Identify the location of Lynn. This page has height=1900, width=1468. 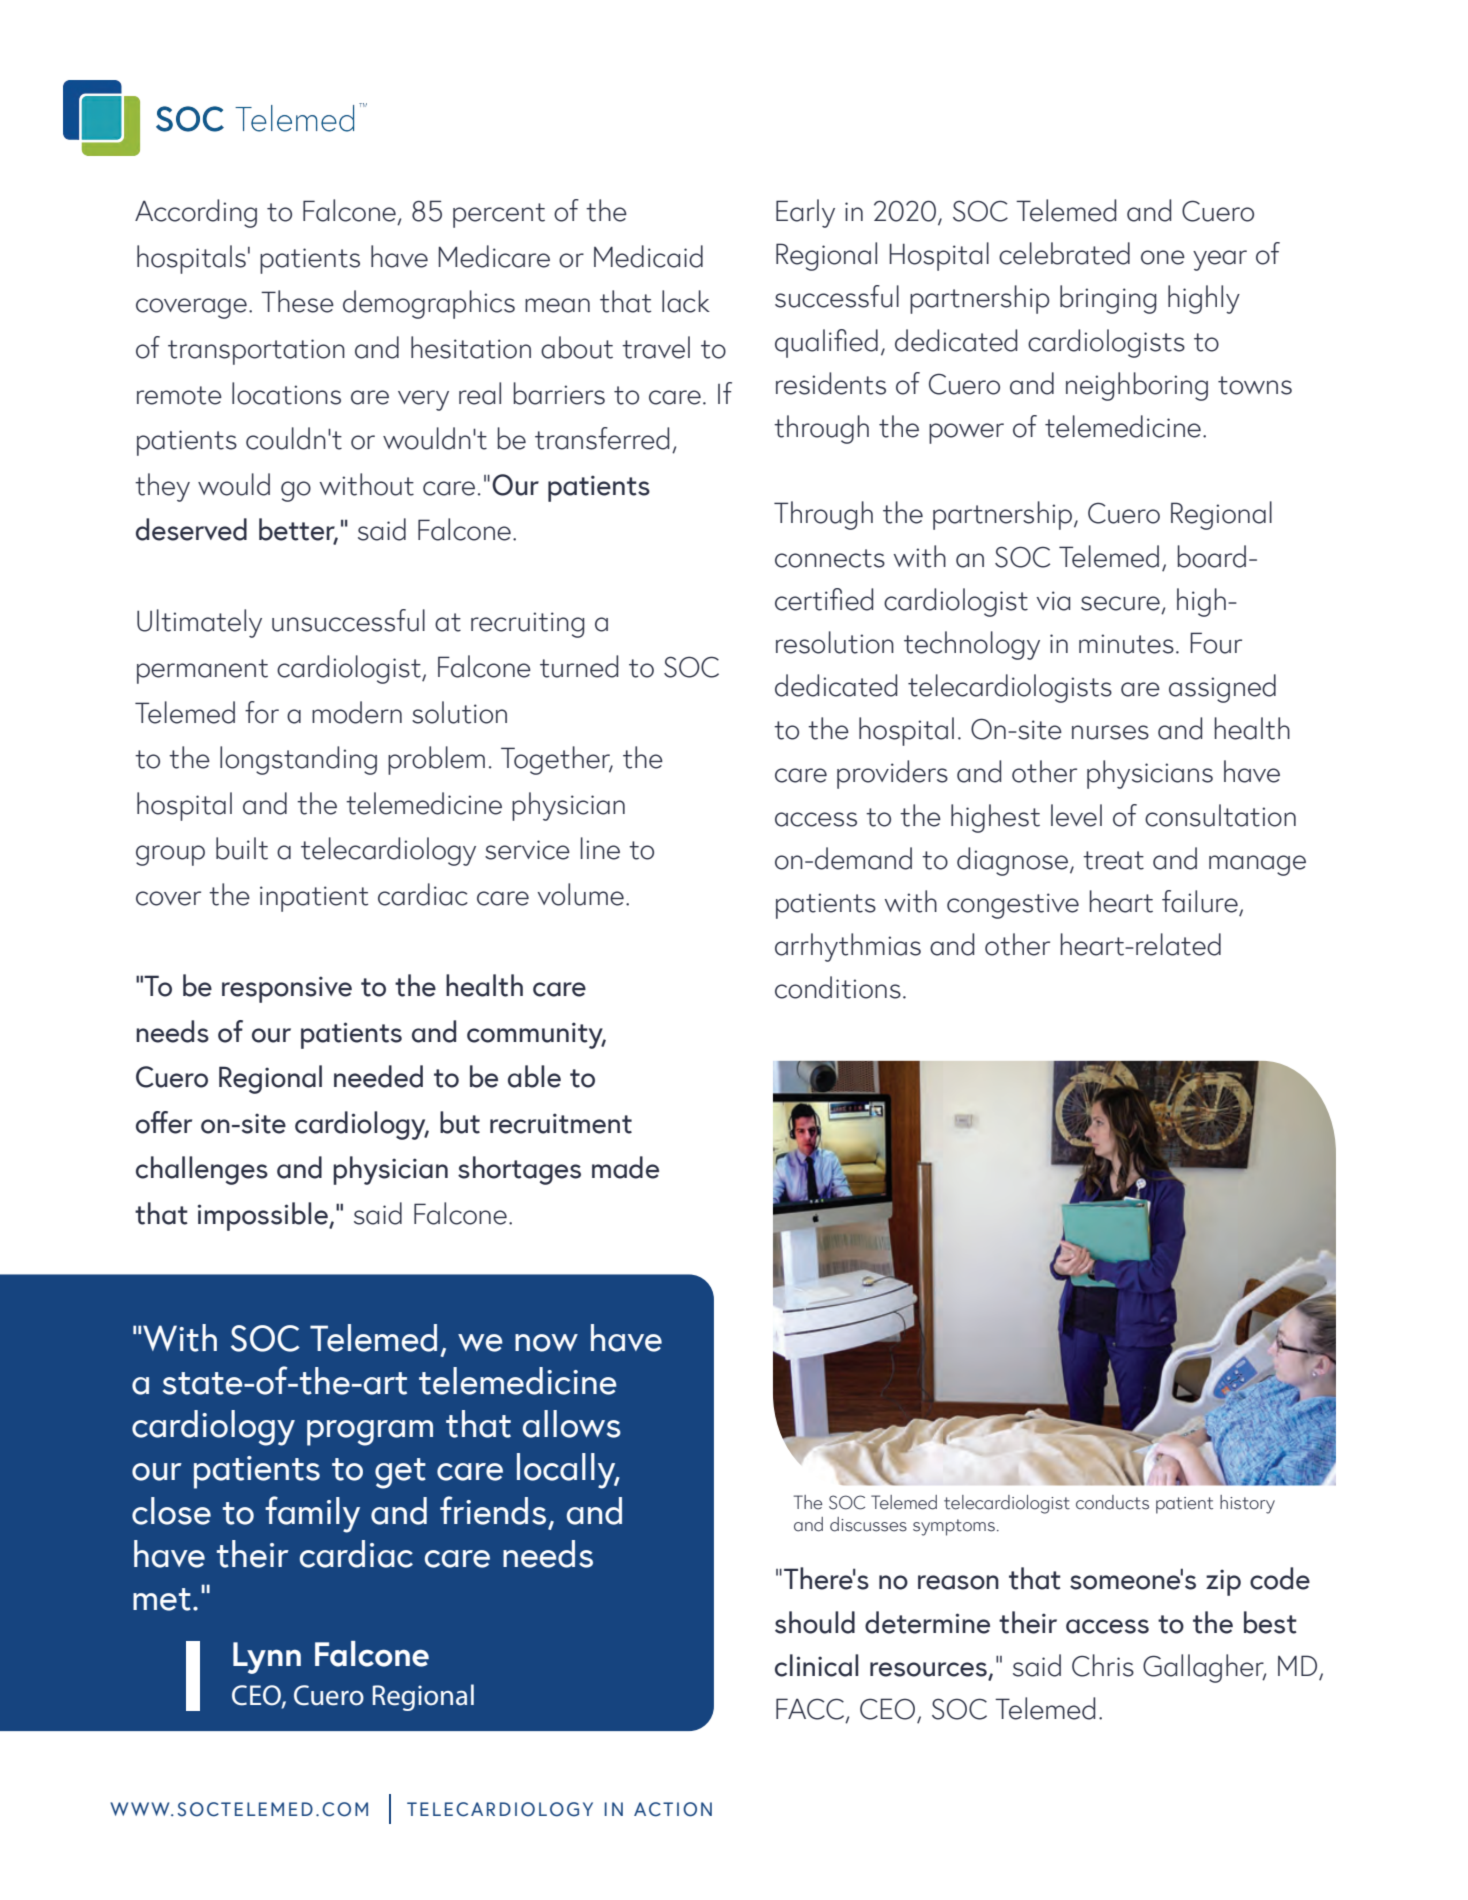
(267, 1658).
